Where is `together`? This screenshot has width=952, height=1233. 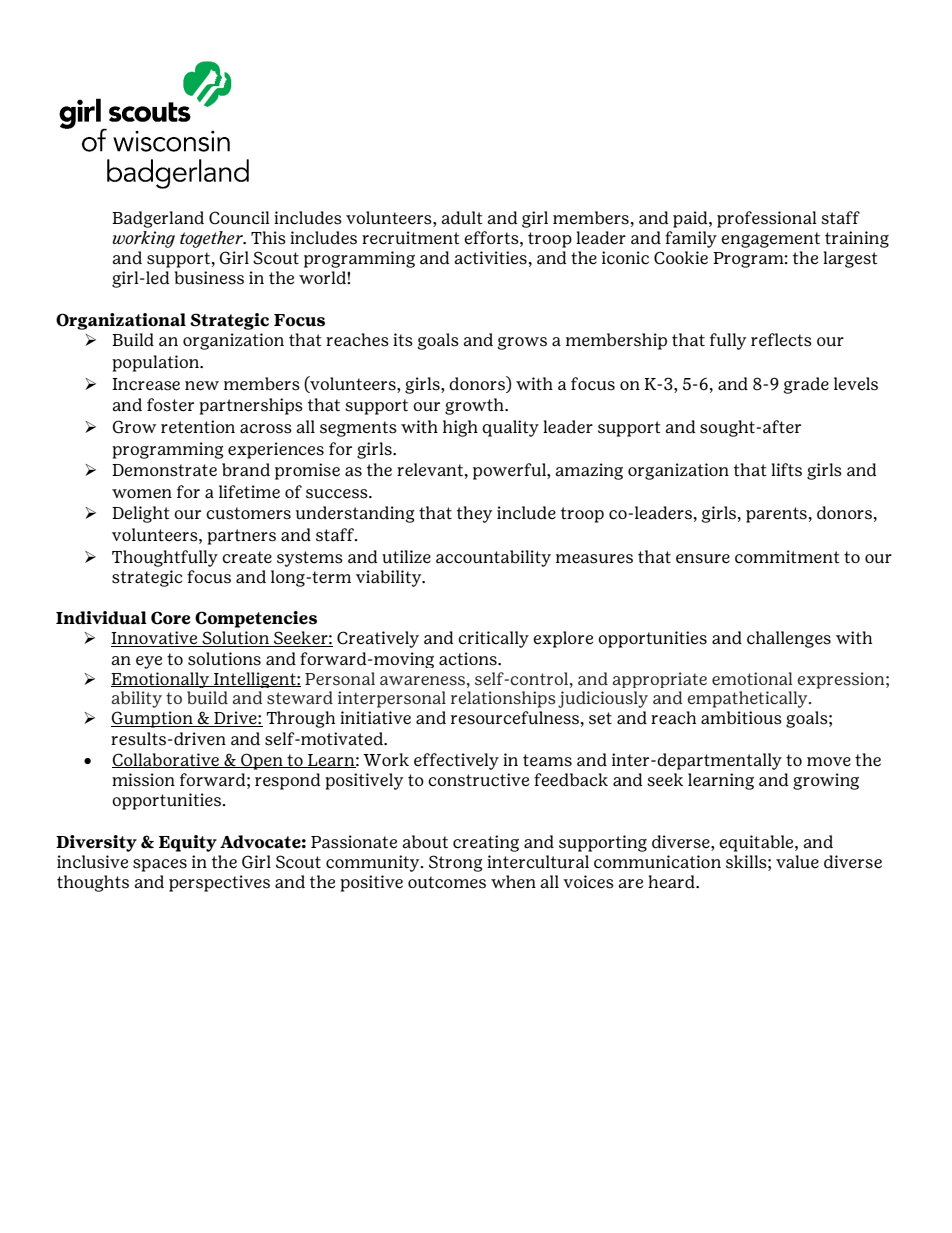 together is located at coordinates (212, 239).
